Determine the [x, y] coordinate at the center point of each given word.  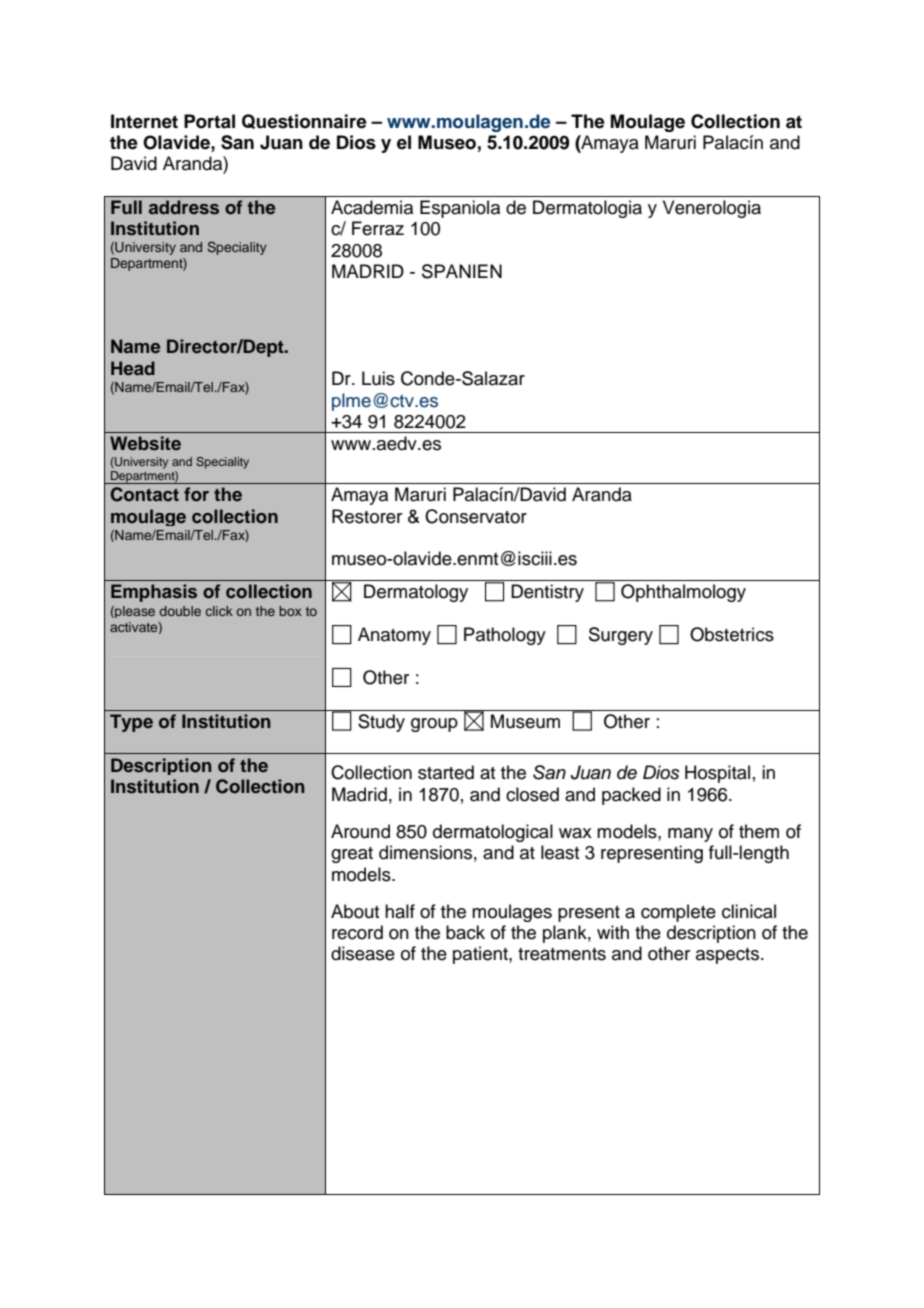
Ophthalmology [683, 593]
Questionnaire [304, 121]
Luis [378, 378]
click [219, 611]
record [357, 932]
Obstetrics [732, 634]
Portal [209, 121]
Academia [372, 207]
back [465, 932]
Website [145, 443]
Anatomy [394, 636]
